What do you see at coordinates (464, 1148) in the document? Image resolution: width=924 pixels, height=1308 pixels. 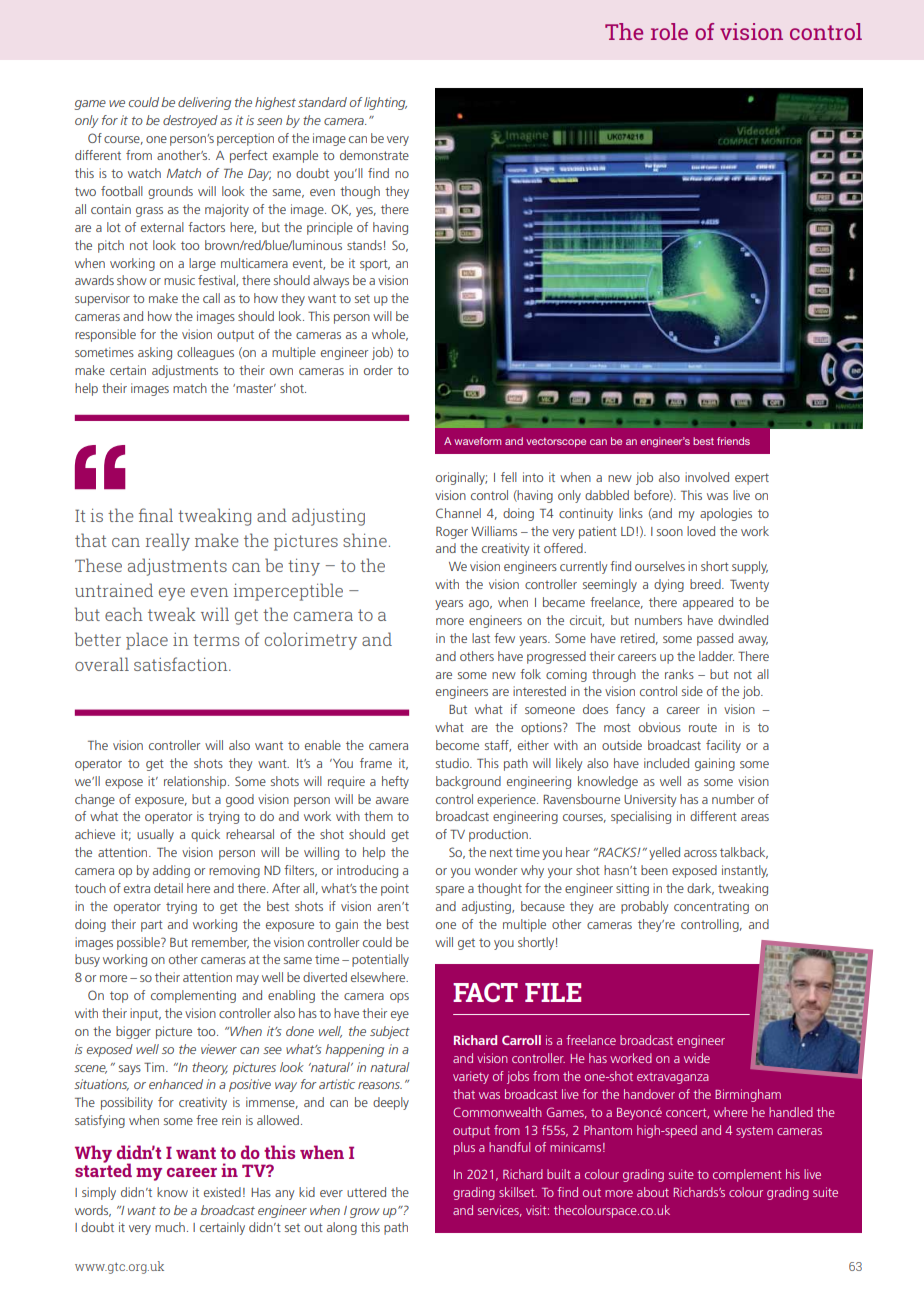 I see `plus` at bounding box center [464, 1148].
